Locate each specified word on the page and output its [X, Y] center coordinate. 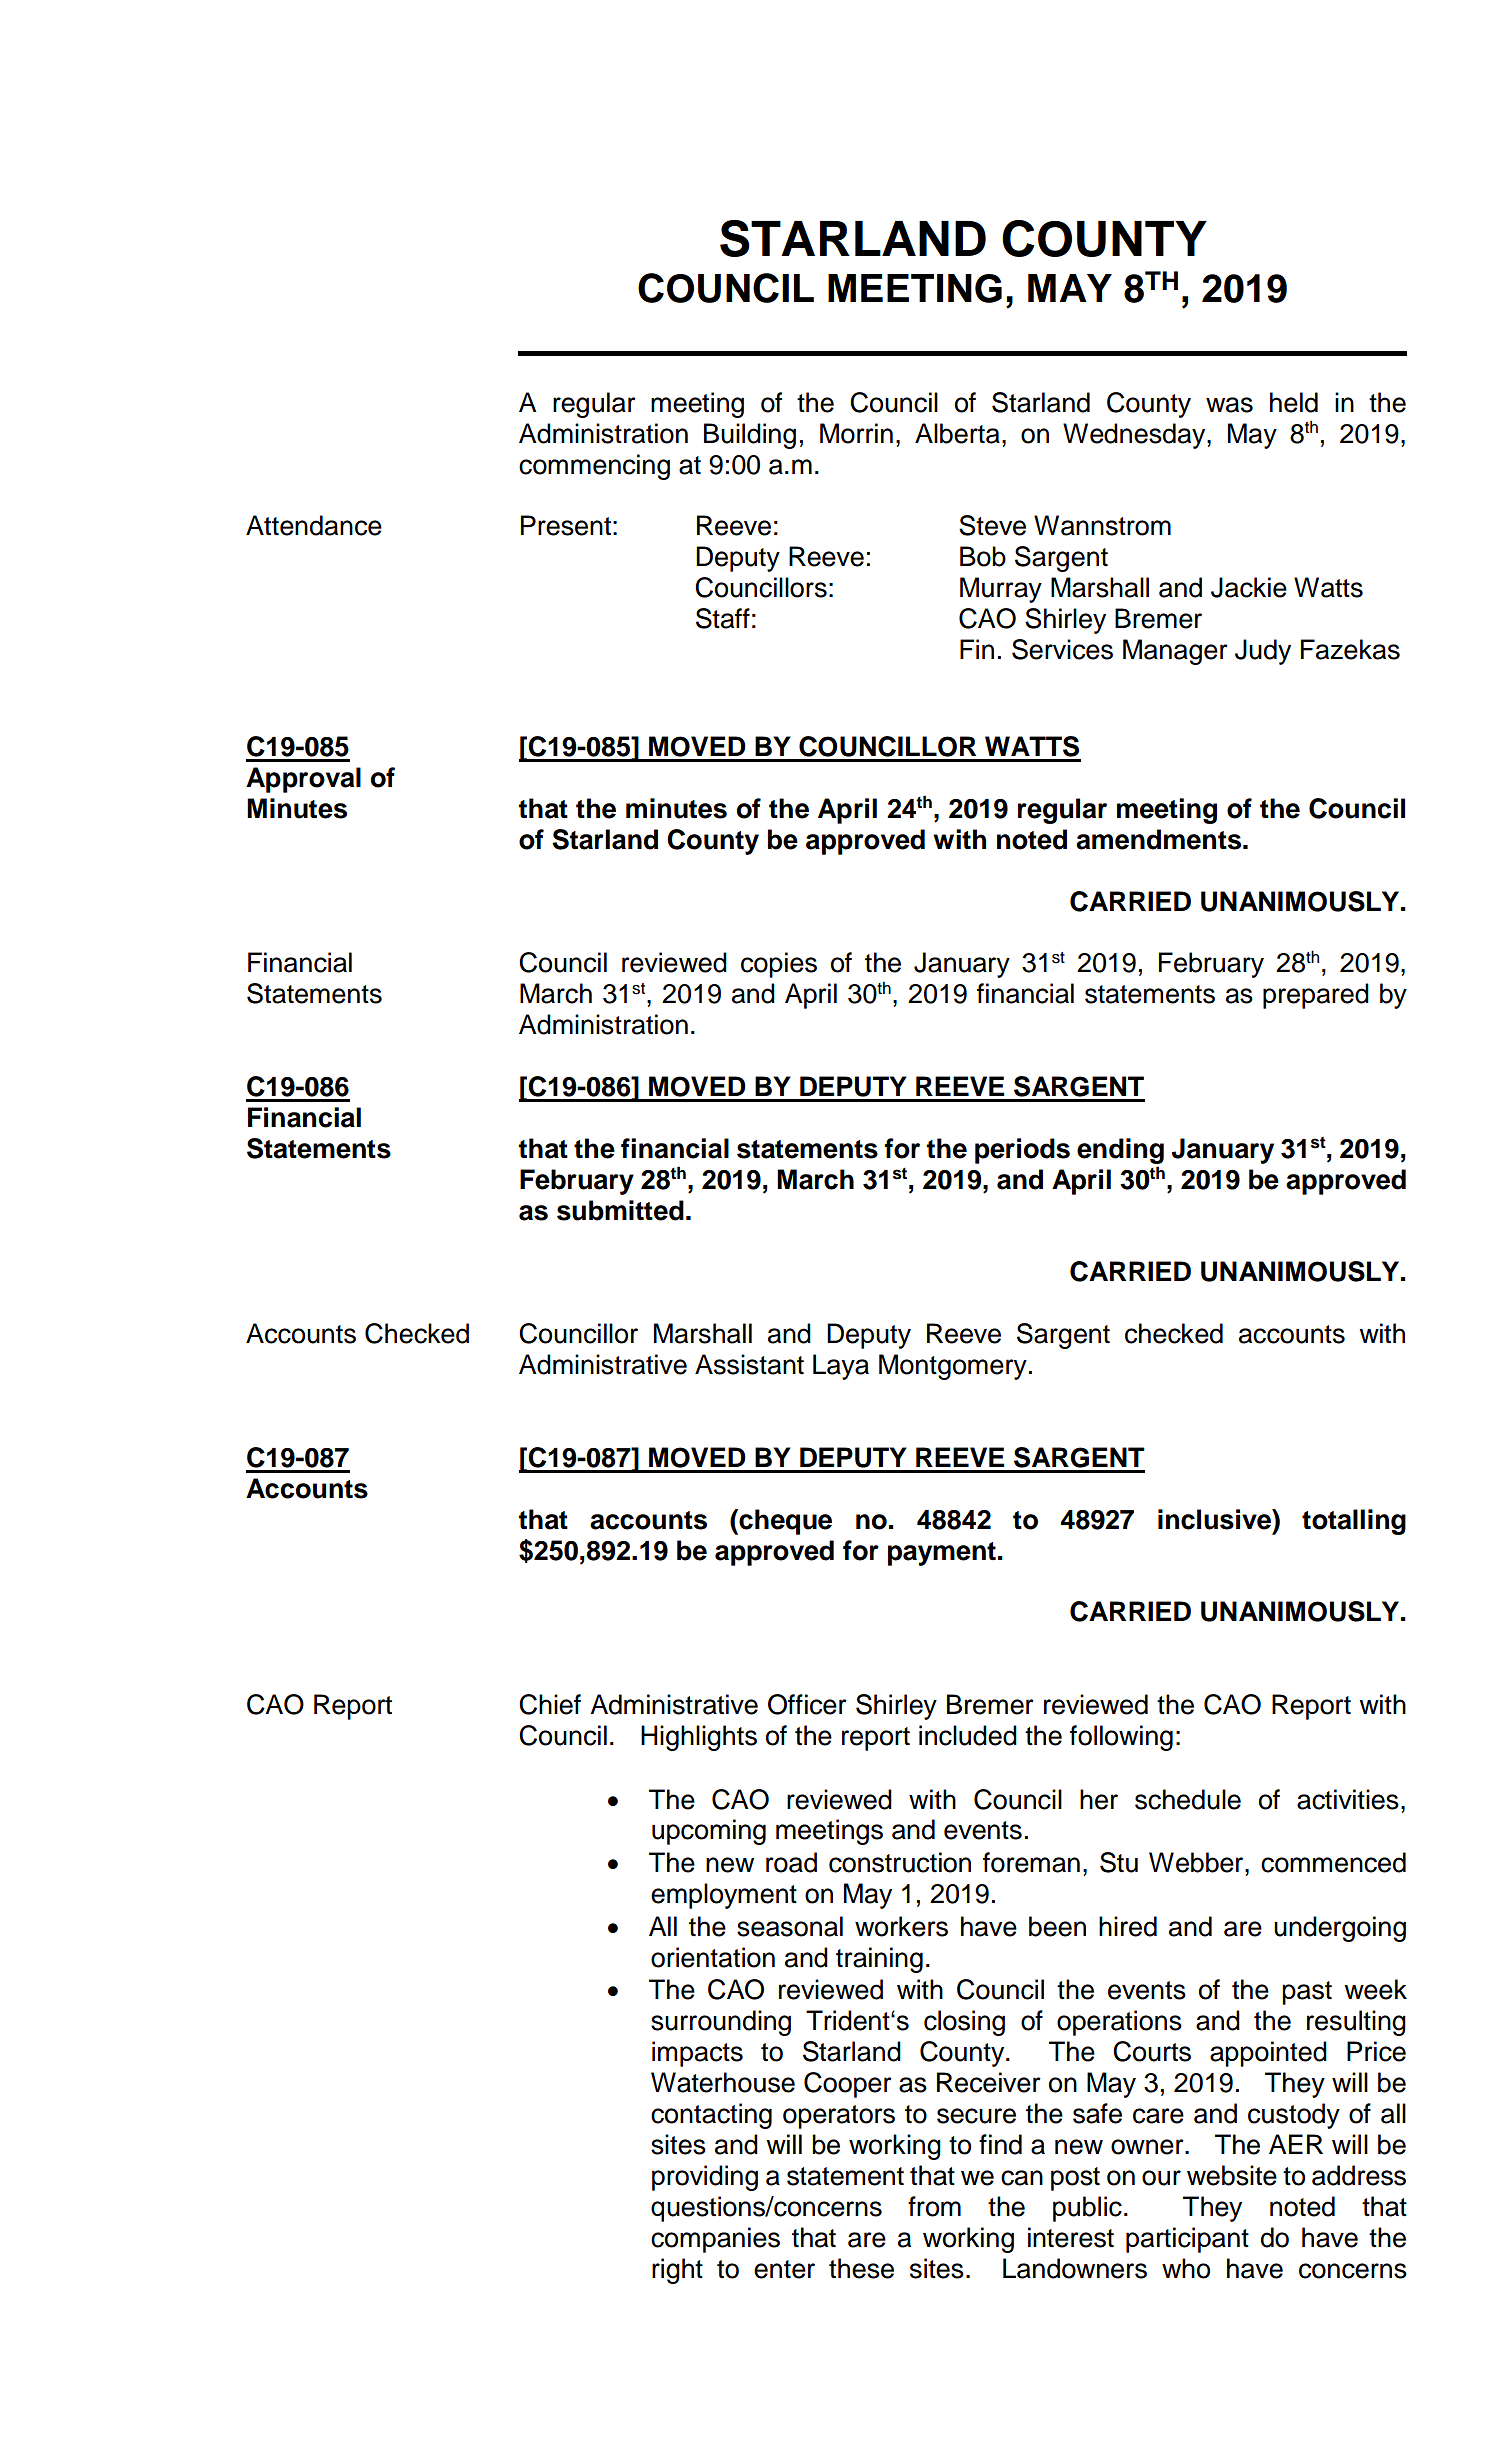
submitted [620, 1210]
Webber [1197, 1862]
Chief [550, 1704]
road [791, 1862]
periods [1022, 1151]
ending [1120, 1151]
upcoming [709, 1832]
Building [750, 436]
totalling [1354, 1522]
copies [779, 965]
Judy [1263, 652]
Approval [303, 780]
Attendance [314, 525]
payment [942, 1554]
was [1229, 405]
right [677, 2271]
